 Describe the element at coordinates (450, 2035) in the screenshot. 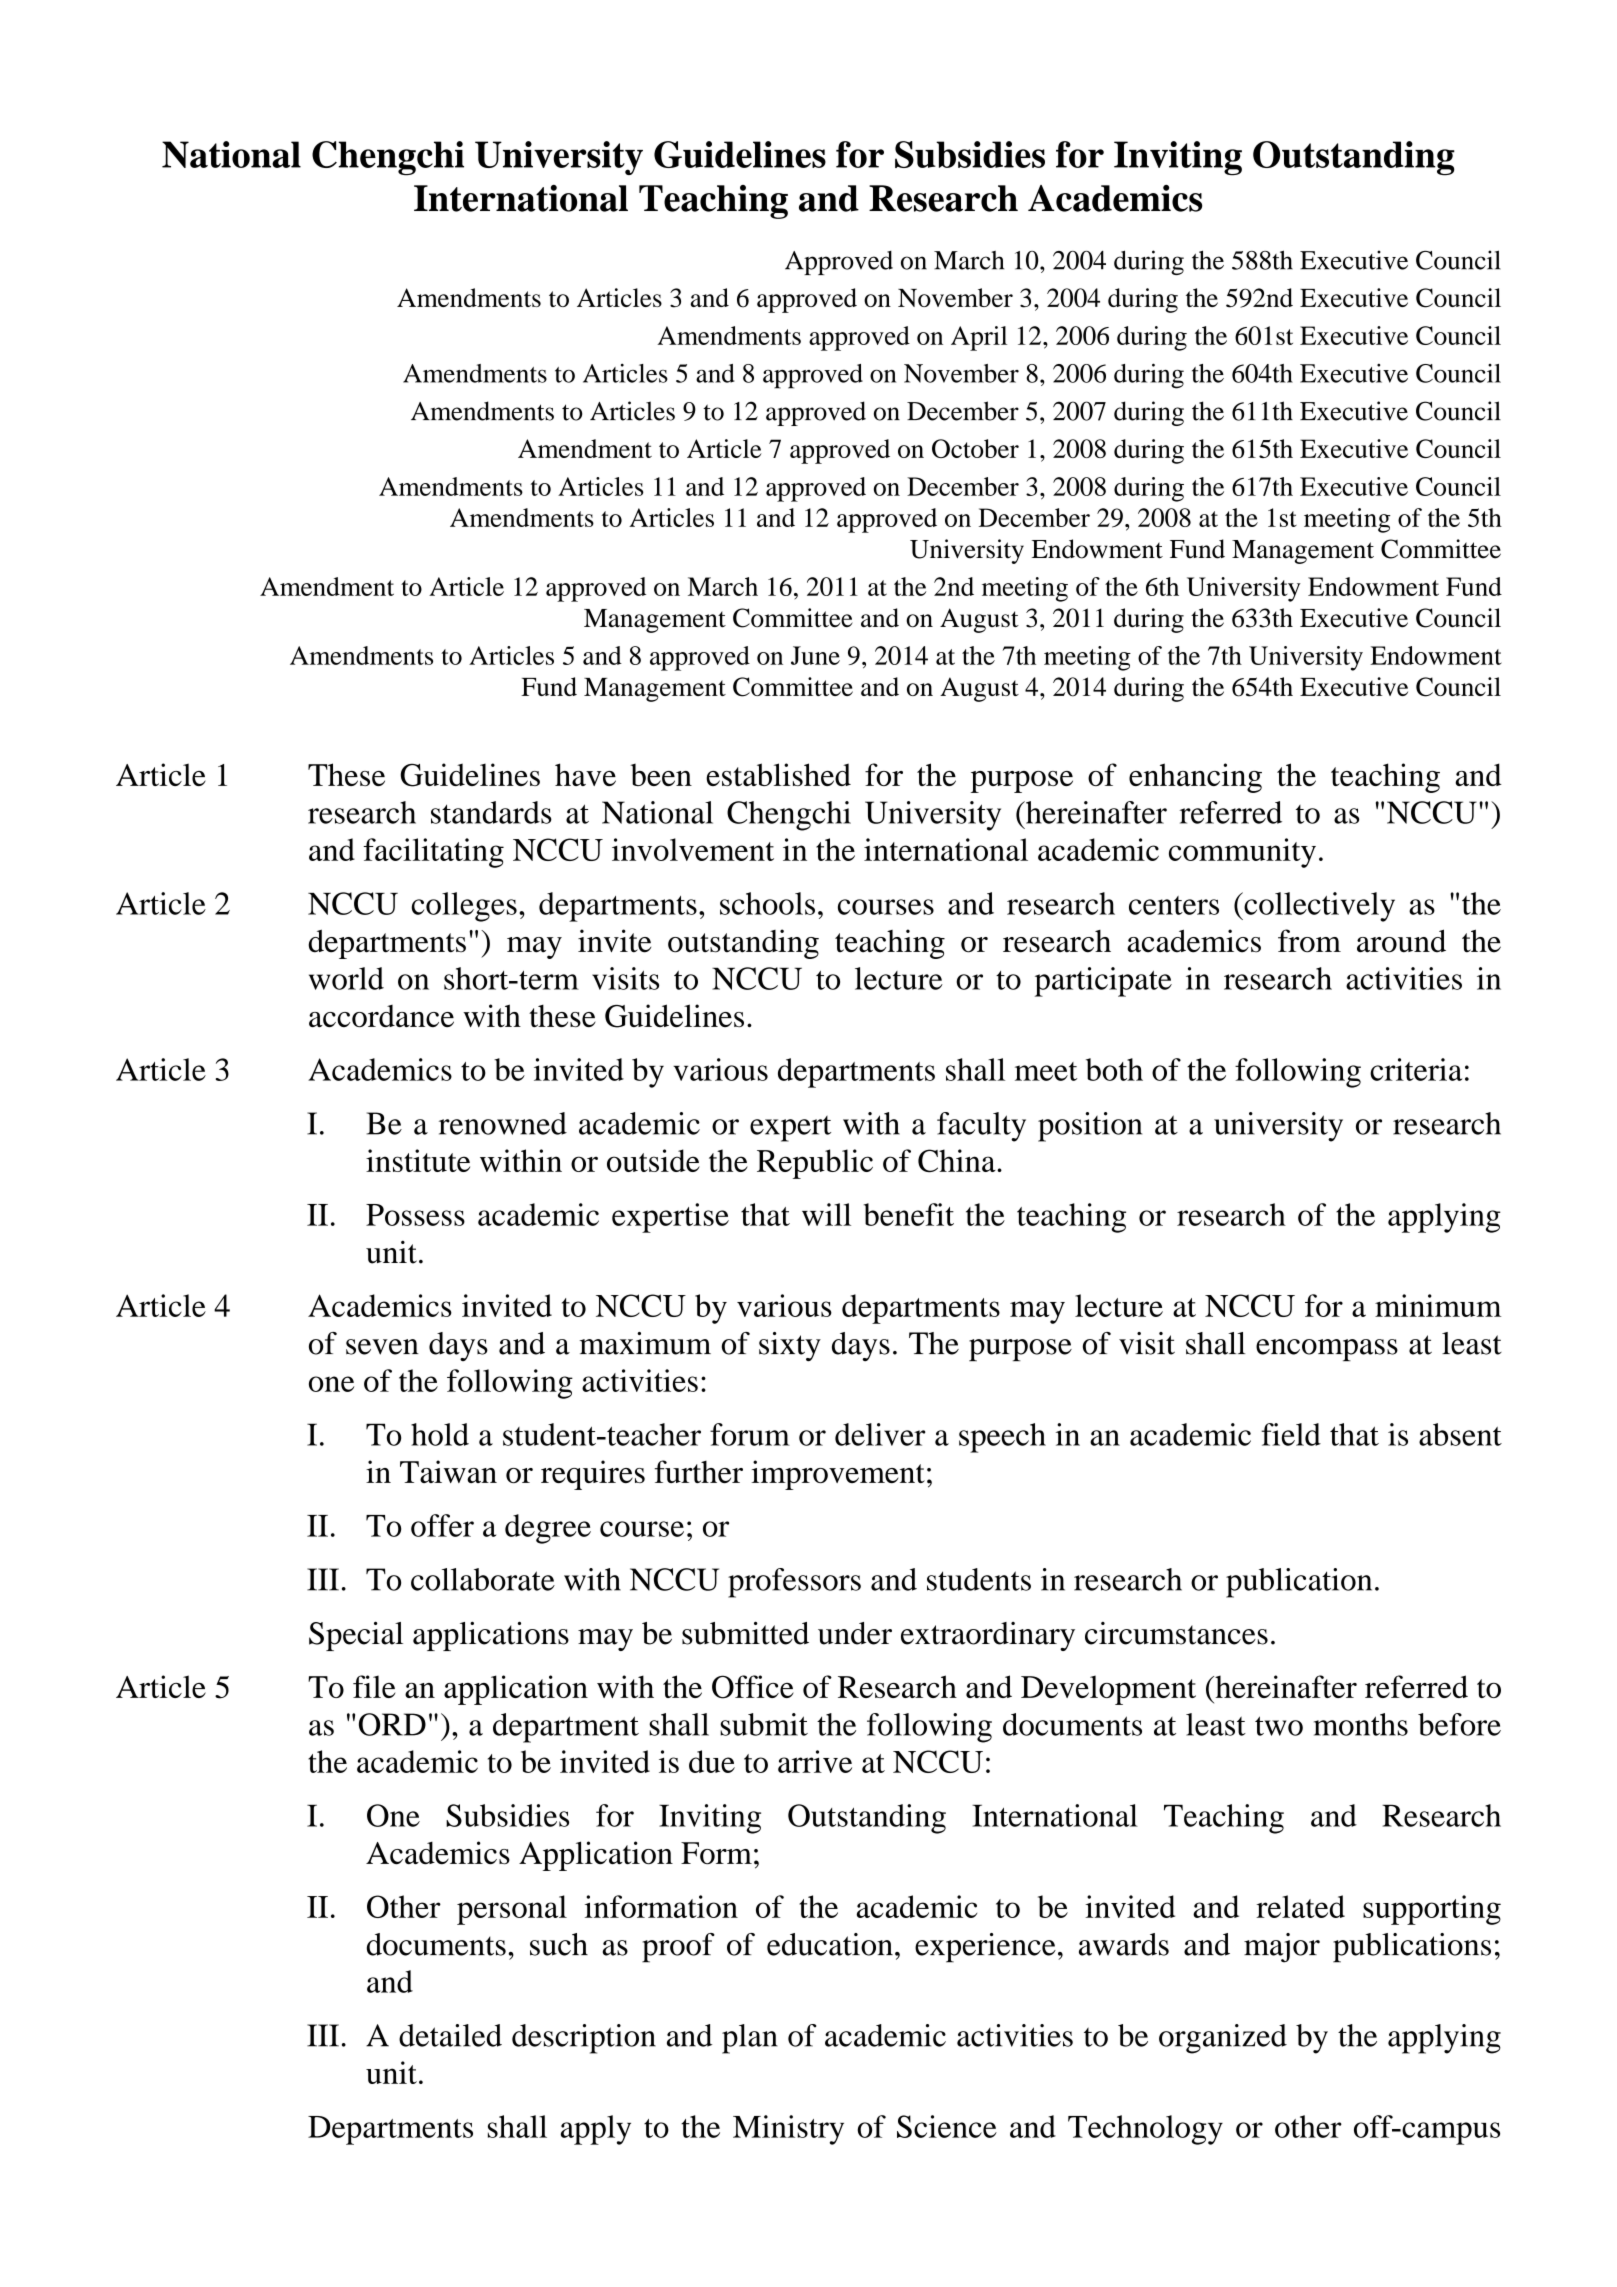

I see `detailed` at that location.
